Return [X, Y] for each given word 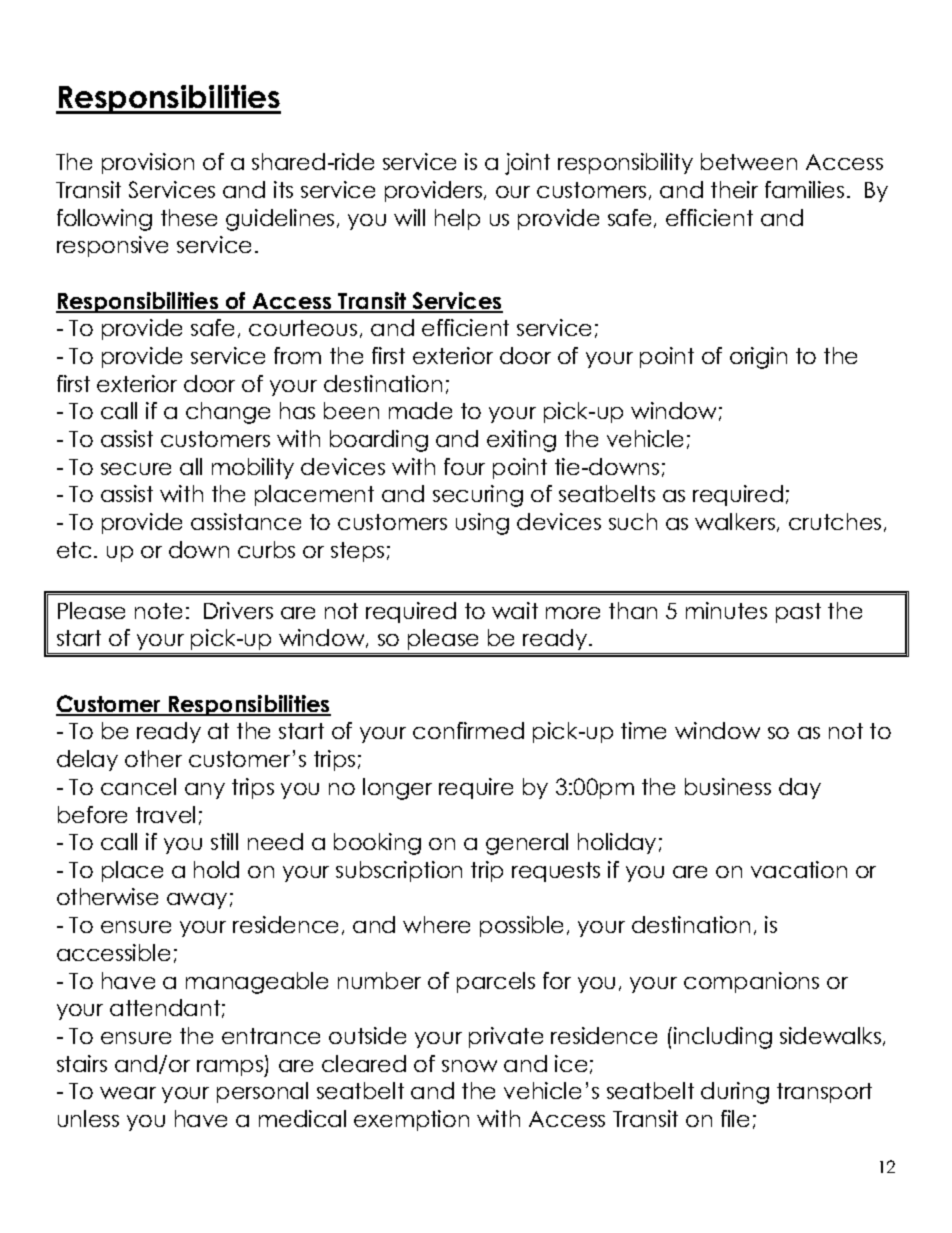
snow [469, 1066]
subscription [399, 871]
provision [148, 163]
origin [758, 358]
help [457, 219]
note [158, 611]
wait [515, 610]
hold [216, 869]
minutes [726, 610]
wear [128, 1093]
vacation [799, 869]
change [228, 413]
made [420, 410]
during [735, 1093]
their [734, 189]
